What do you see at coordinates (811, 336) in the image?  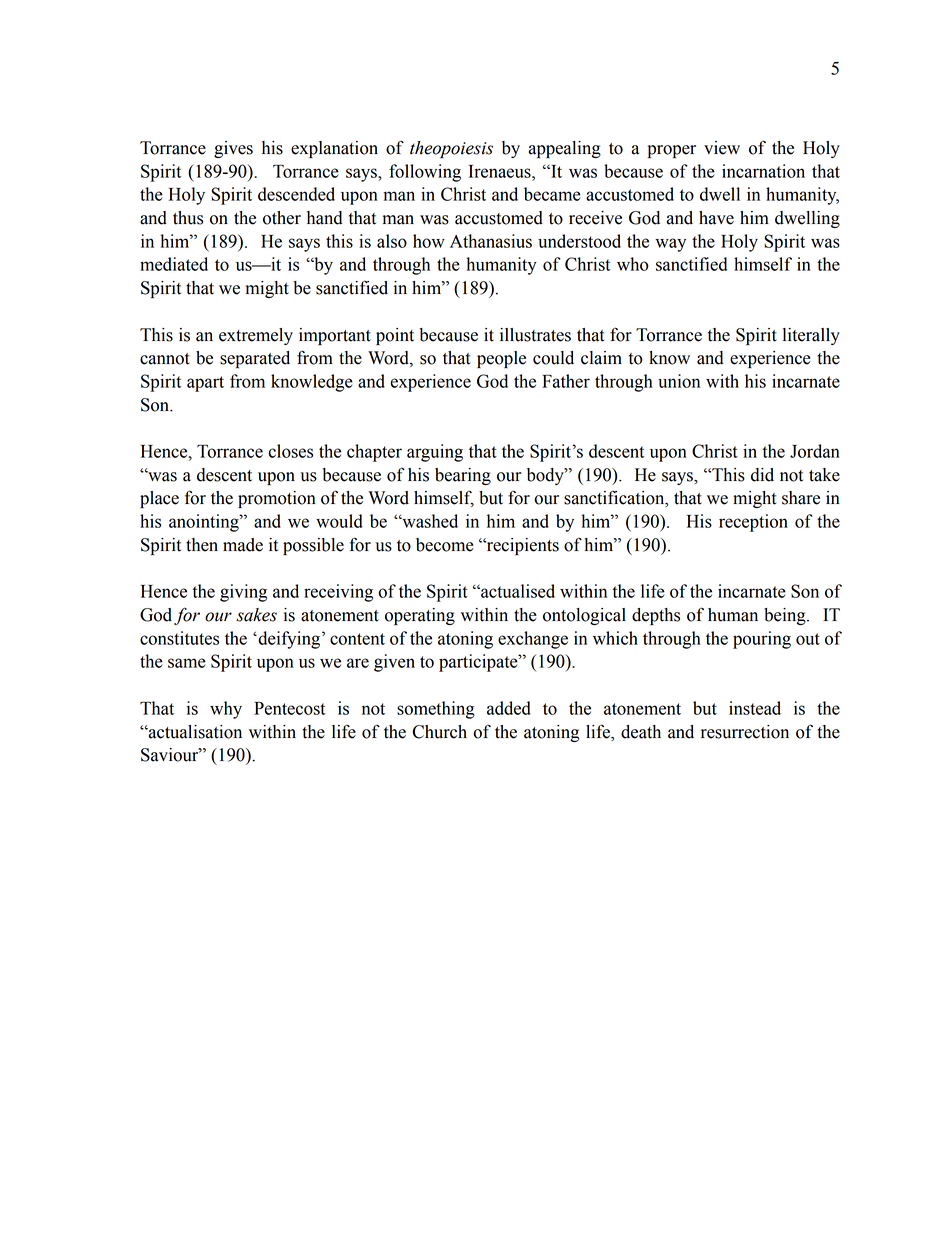 I see `literally` at bounding box center [811, 336].
